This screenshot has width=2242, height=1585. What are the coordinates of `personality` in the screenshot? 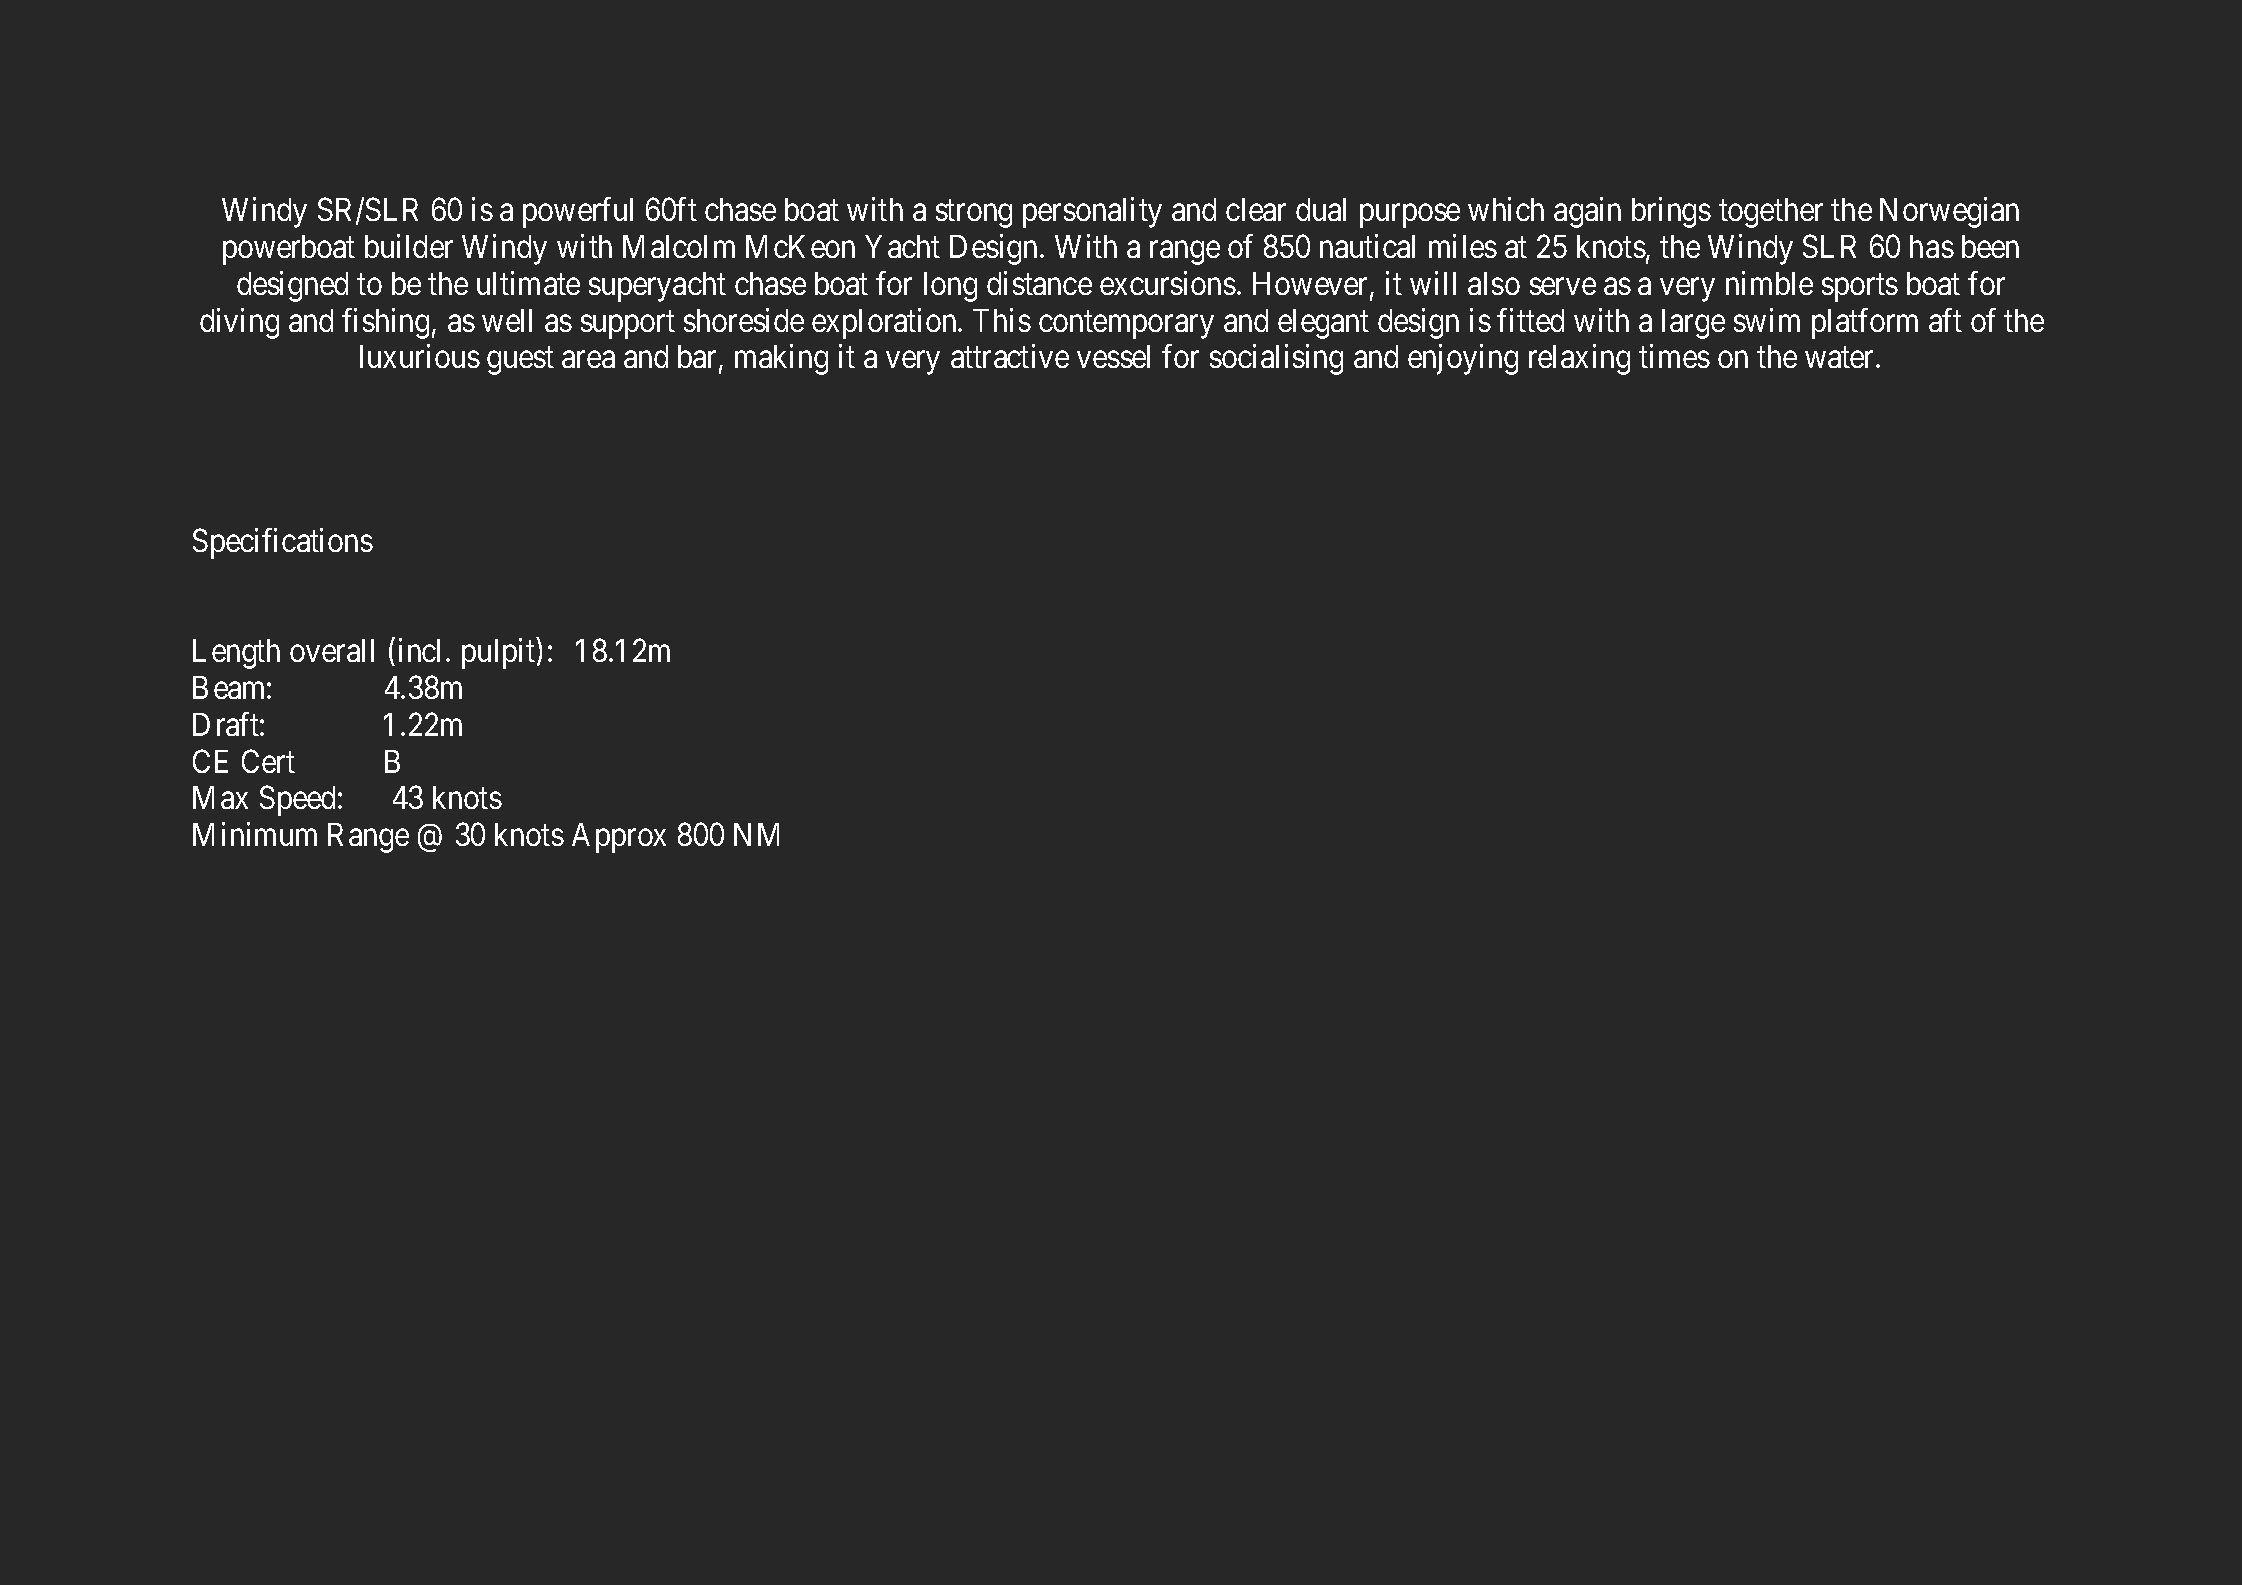 It's located at (1092, 212).
